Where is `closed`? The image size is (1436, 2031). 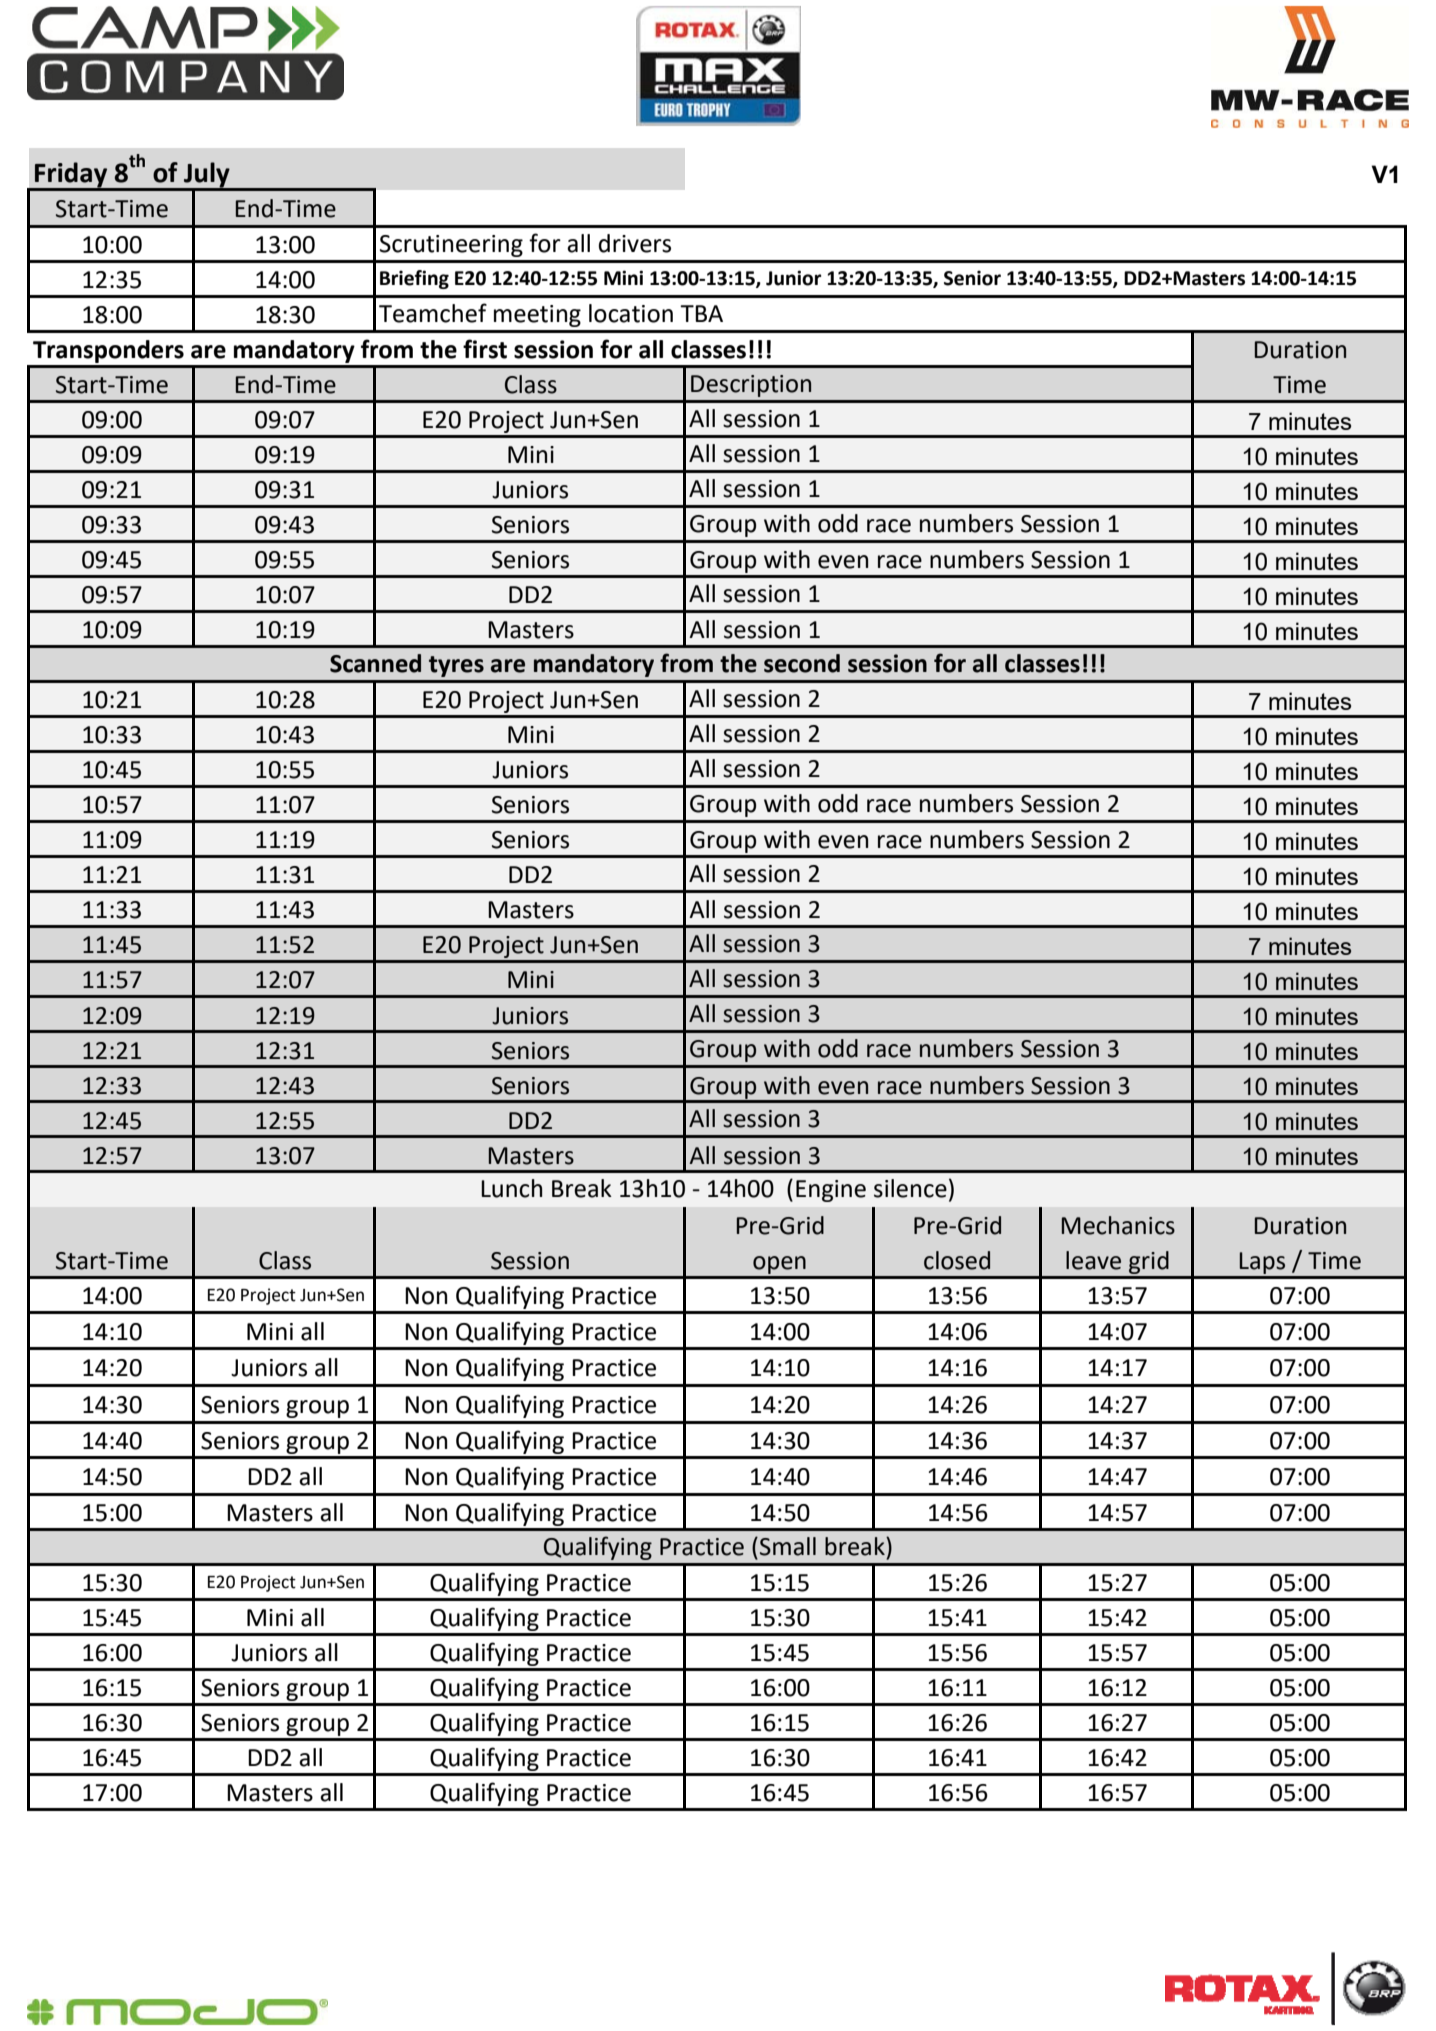 closed is located at coordinates (957, 1260).
